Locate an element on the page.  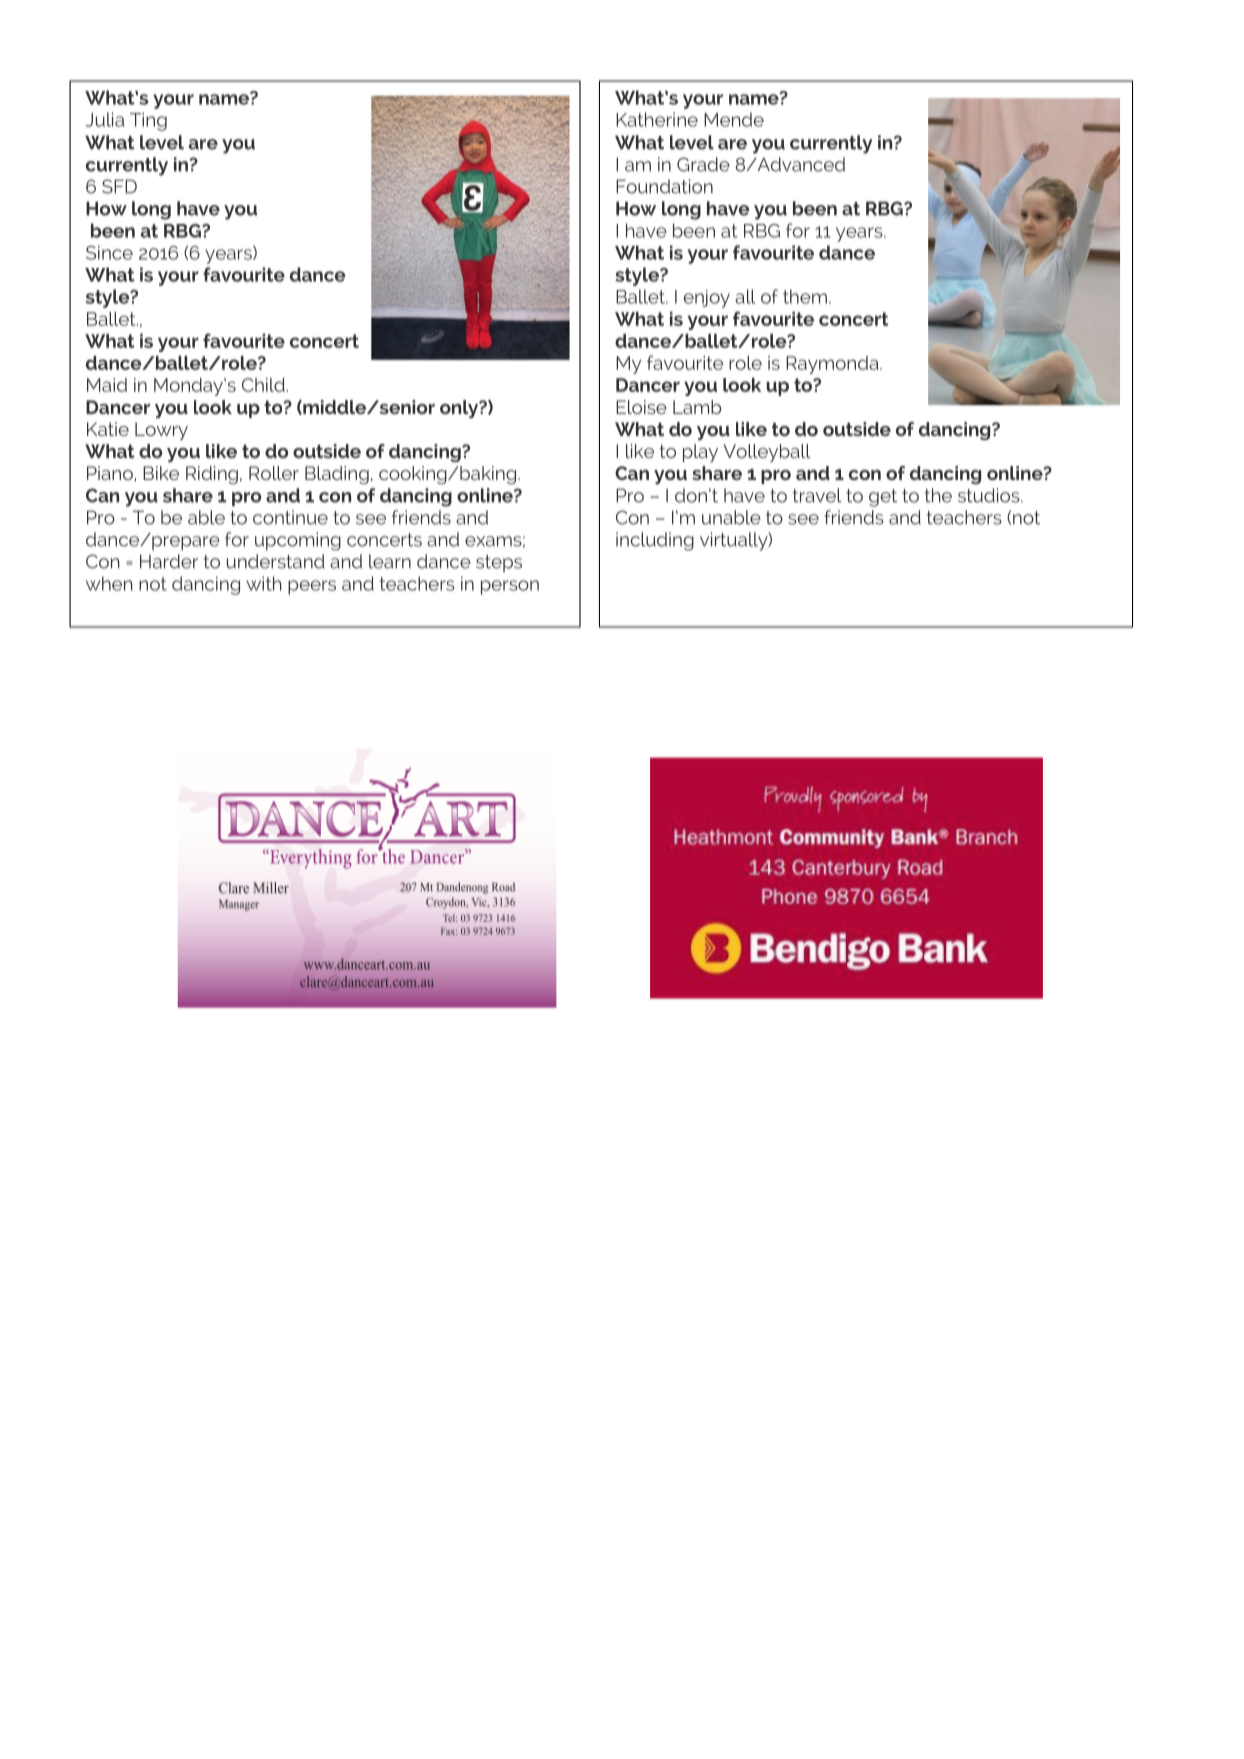
Maid is located at coordinates (107, 385).
